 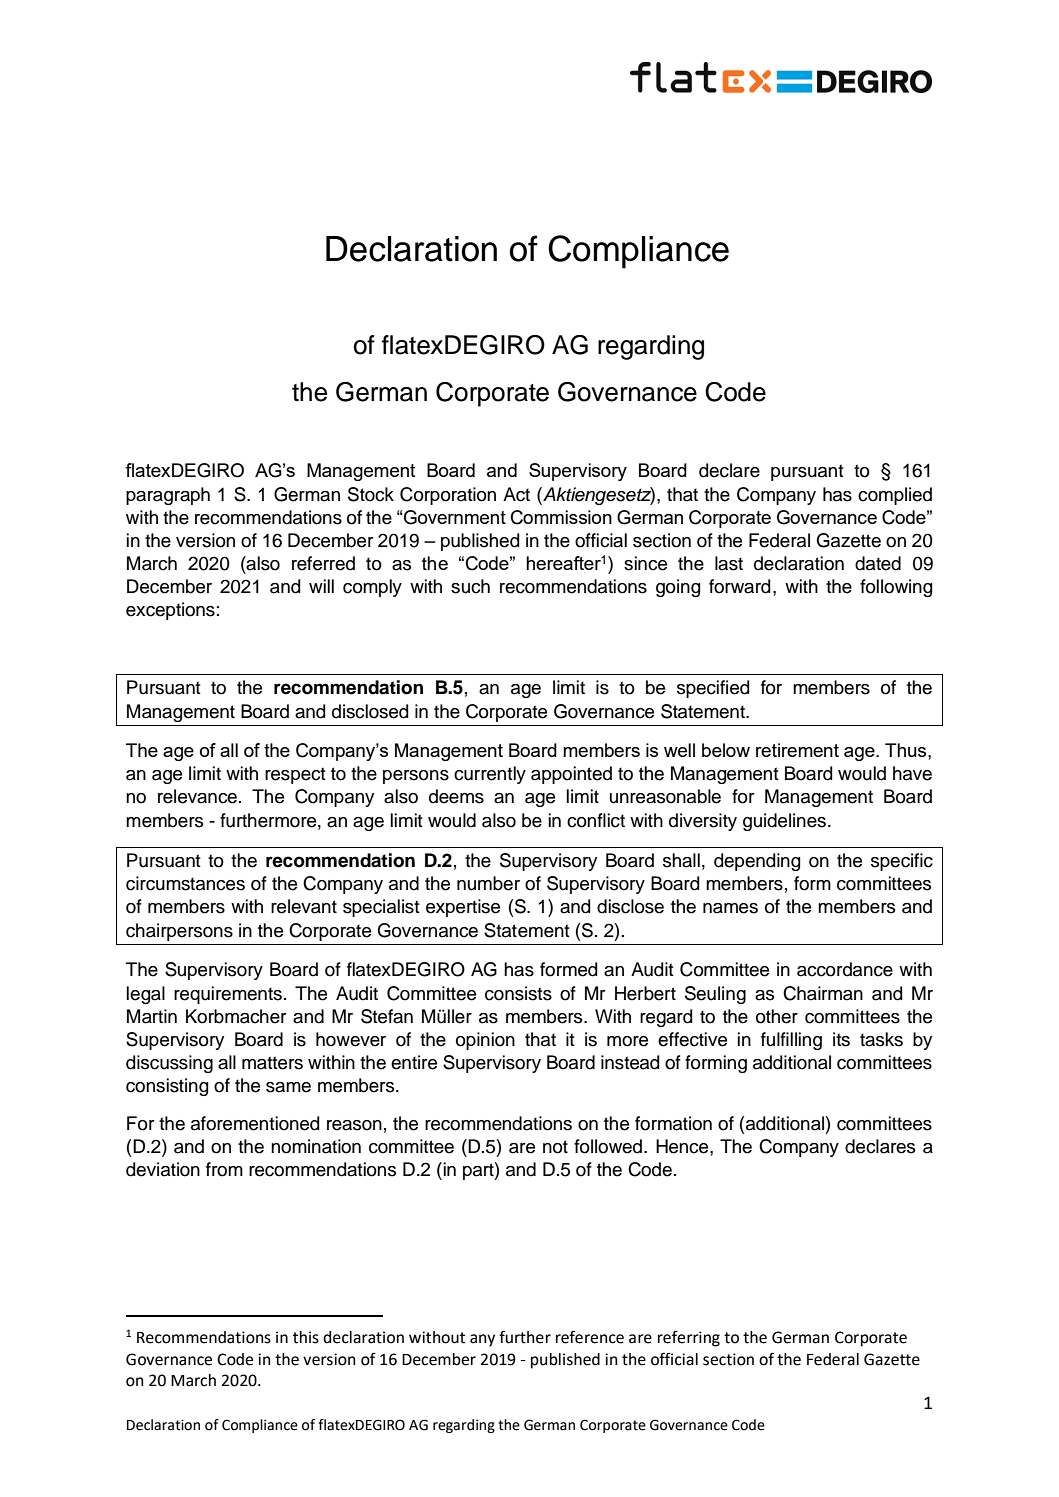 I want to click on paragraph, so click(x=168, y=496).
